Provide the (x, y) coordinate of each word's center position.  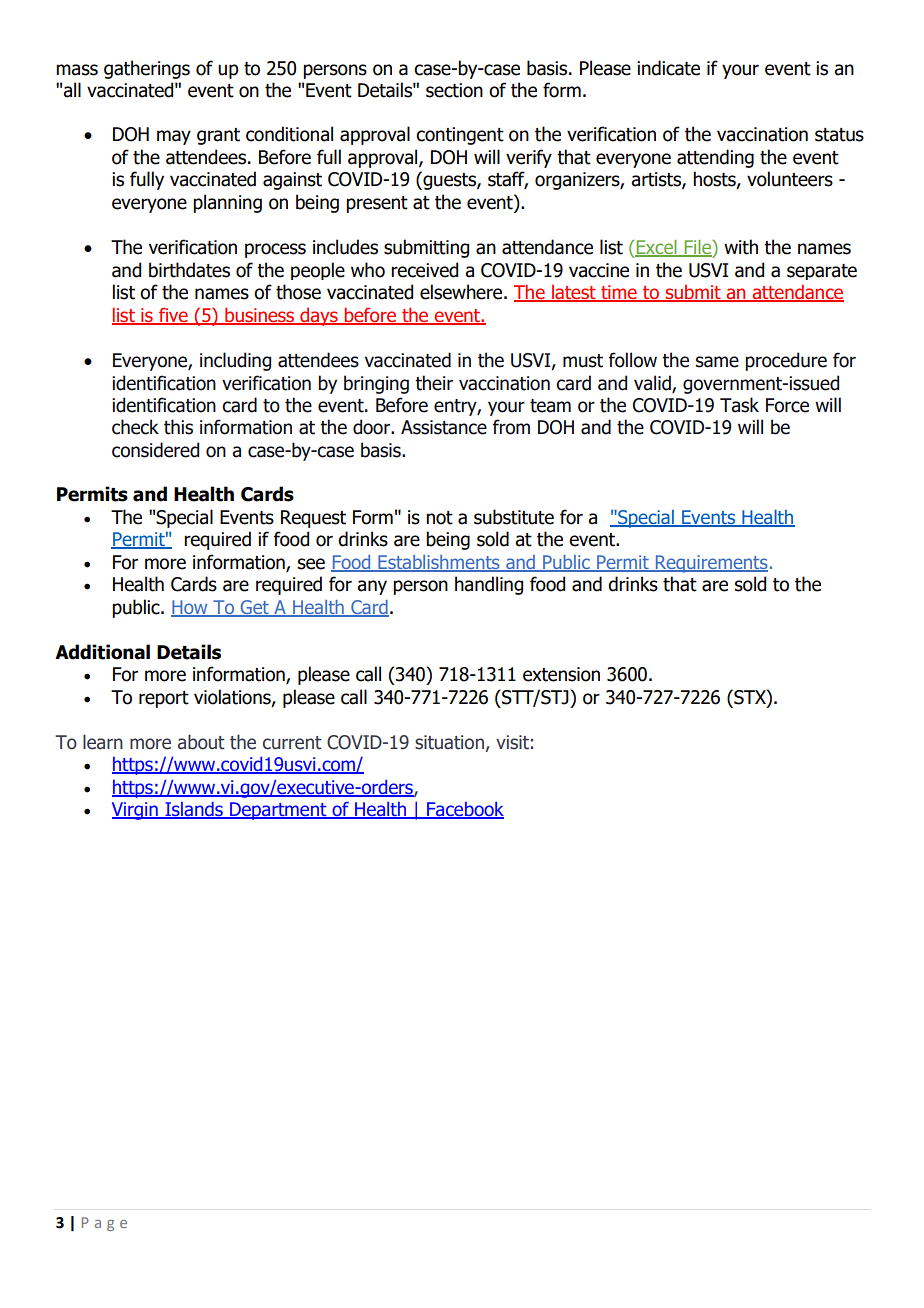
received (424, 270)
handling (489, 585)
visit (512, 742)
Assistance (444, 427)
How (190, 608)
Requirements (710, 564)
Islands (194, 810)
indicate (668, 68)
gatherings (147, 69)
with (741, 247)
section (454, 90)
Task (739, 405)
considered (155, 450)
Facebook (464, 810)
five (173, 316)
